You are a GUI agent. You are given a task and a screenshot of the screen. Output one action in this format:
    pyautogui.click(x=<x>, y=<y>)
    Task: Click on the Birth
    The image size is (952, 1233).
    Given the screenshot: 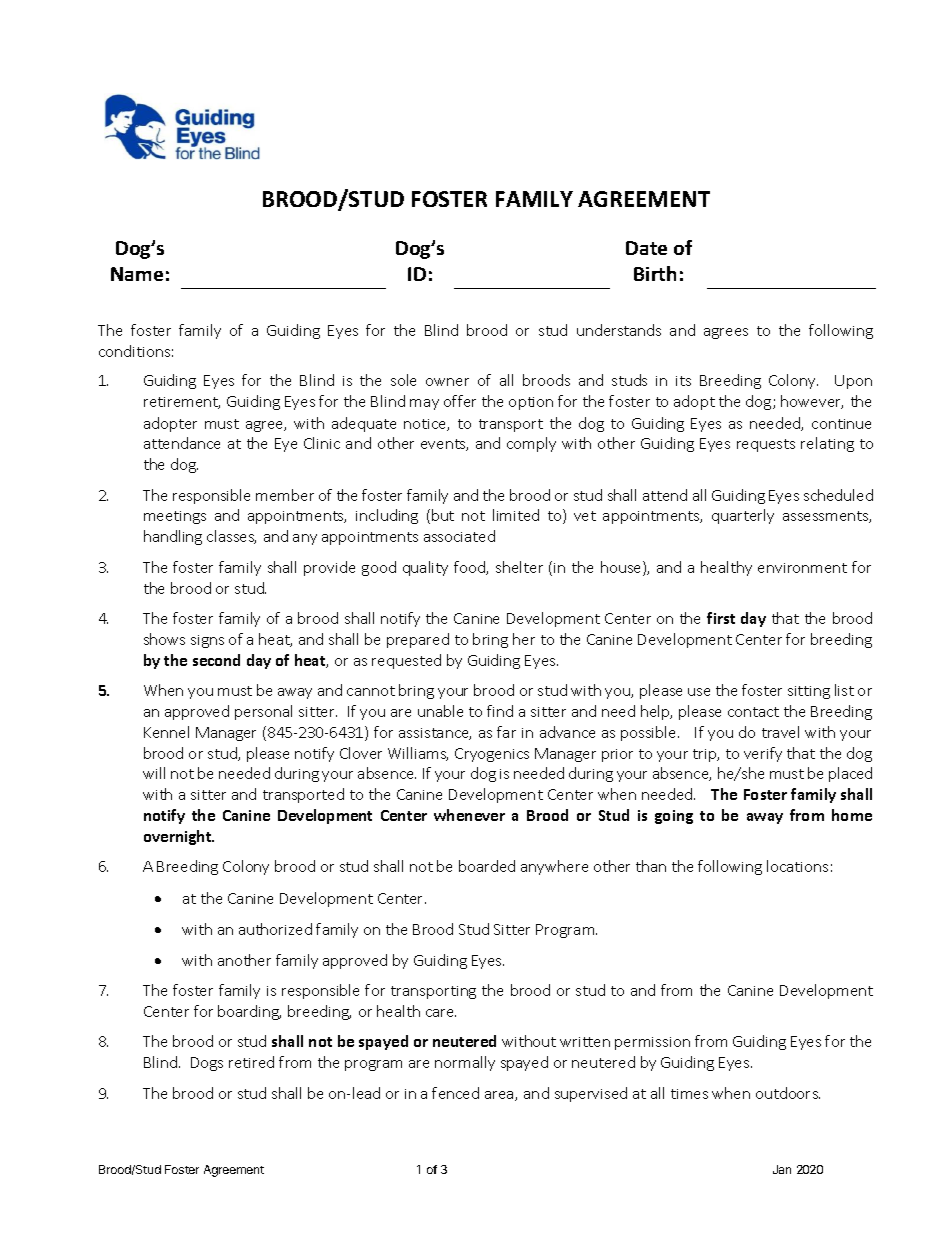 What is the action you would take?
    pyautogui.click(x=655, y=273)
